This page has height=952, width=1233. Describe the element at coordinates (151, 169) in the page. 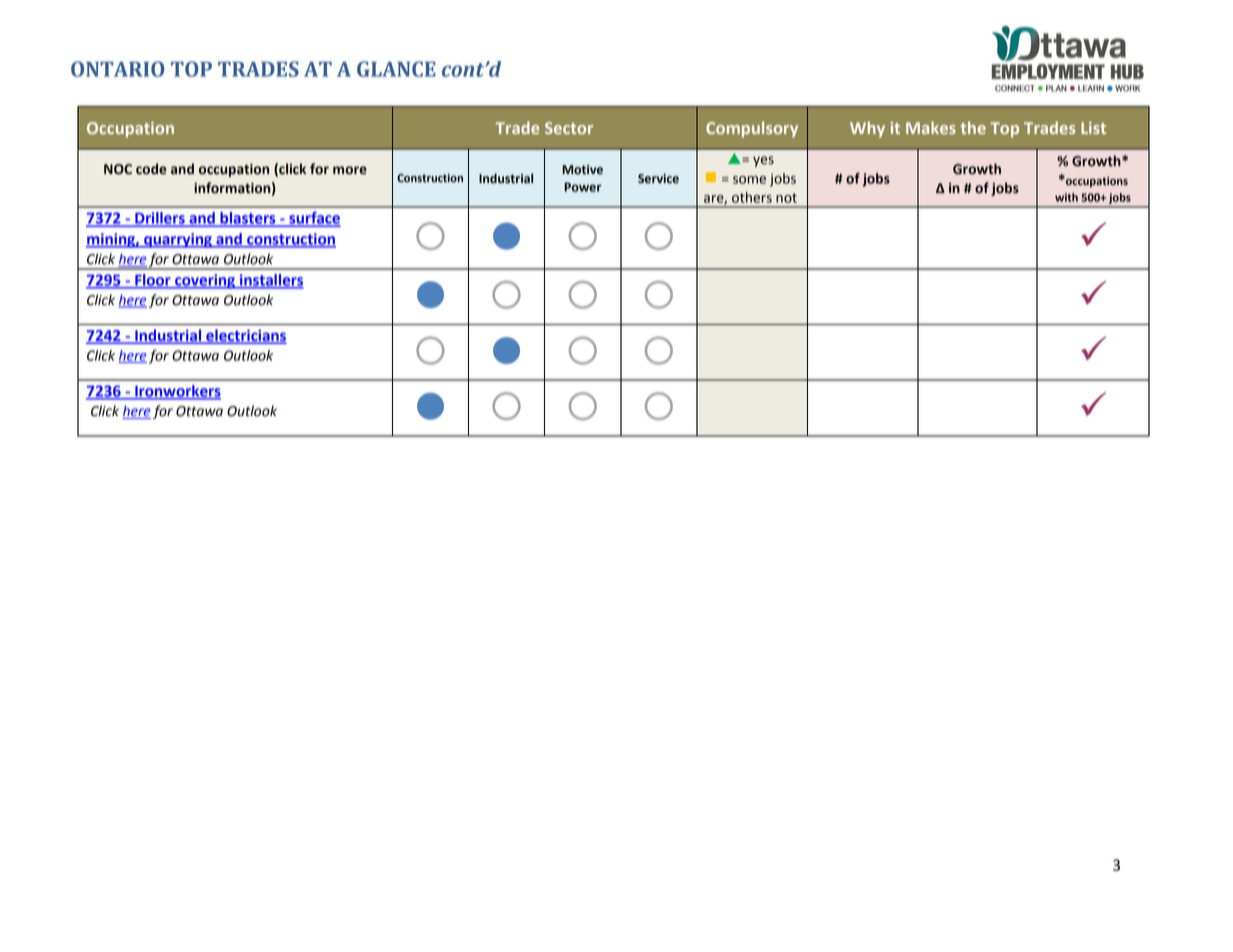

I see `code` at that location.
